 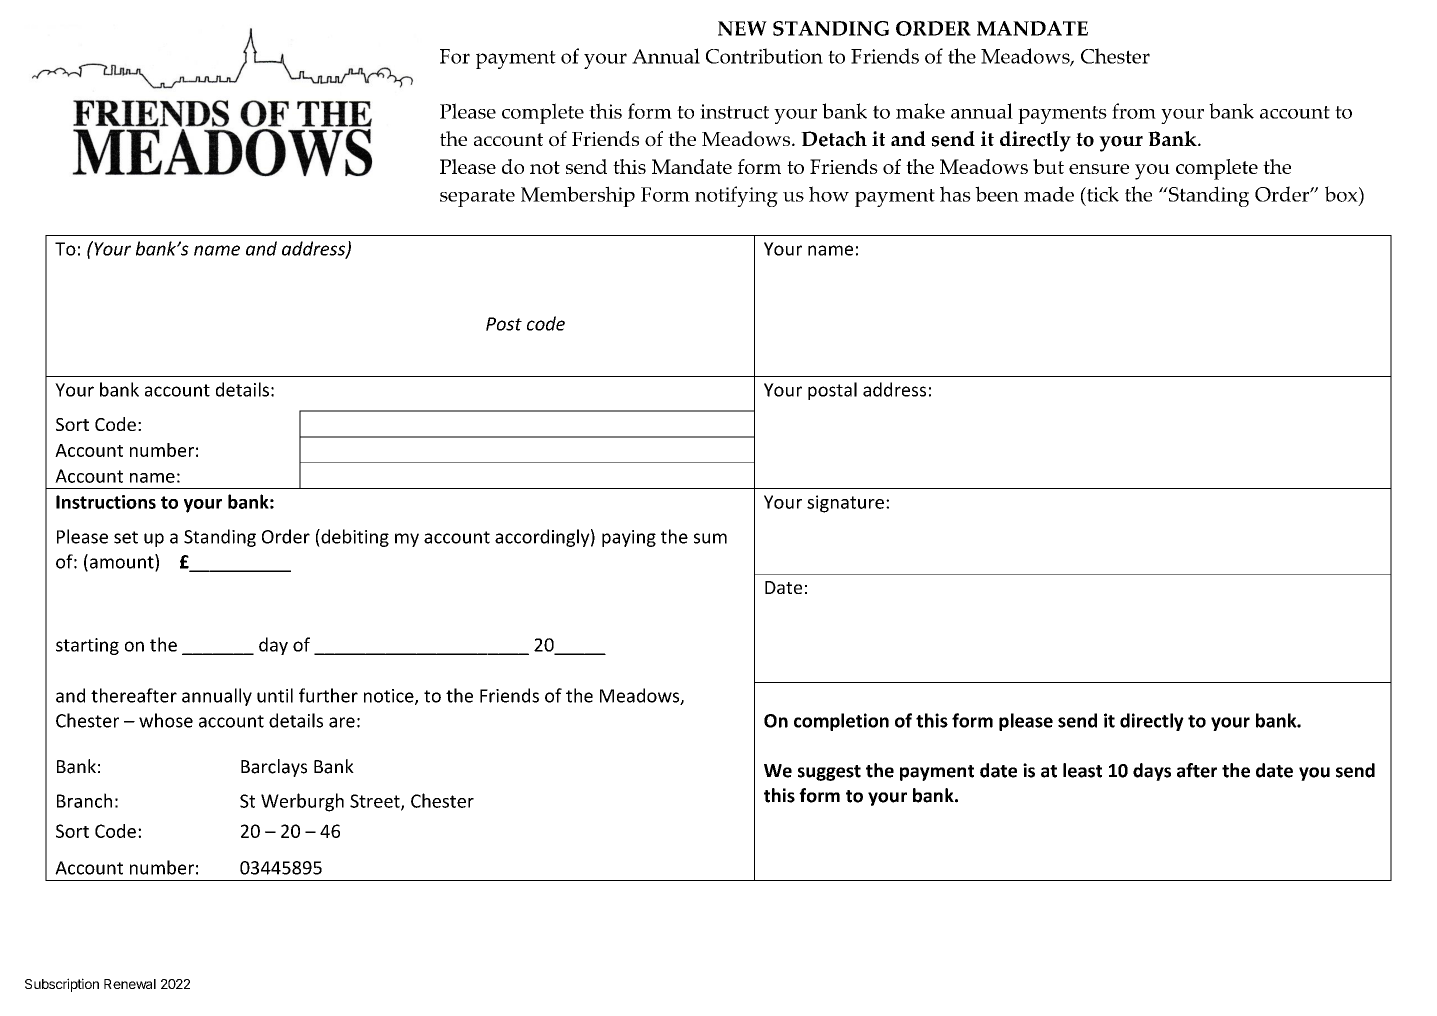 I want to click on suggest, so click(x=829, y=773).
